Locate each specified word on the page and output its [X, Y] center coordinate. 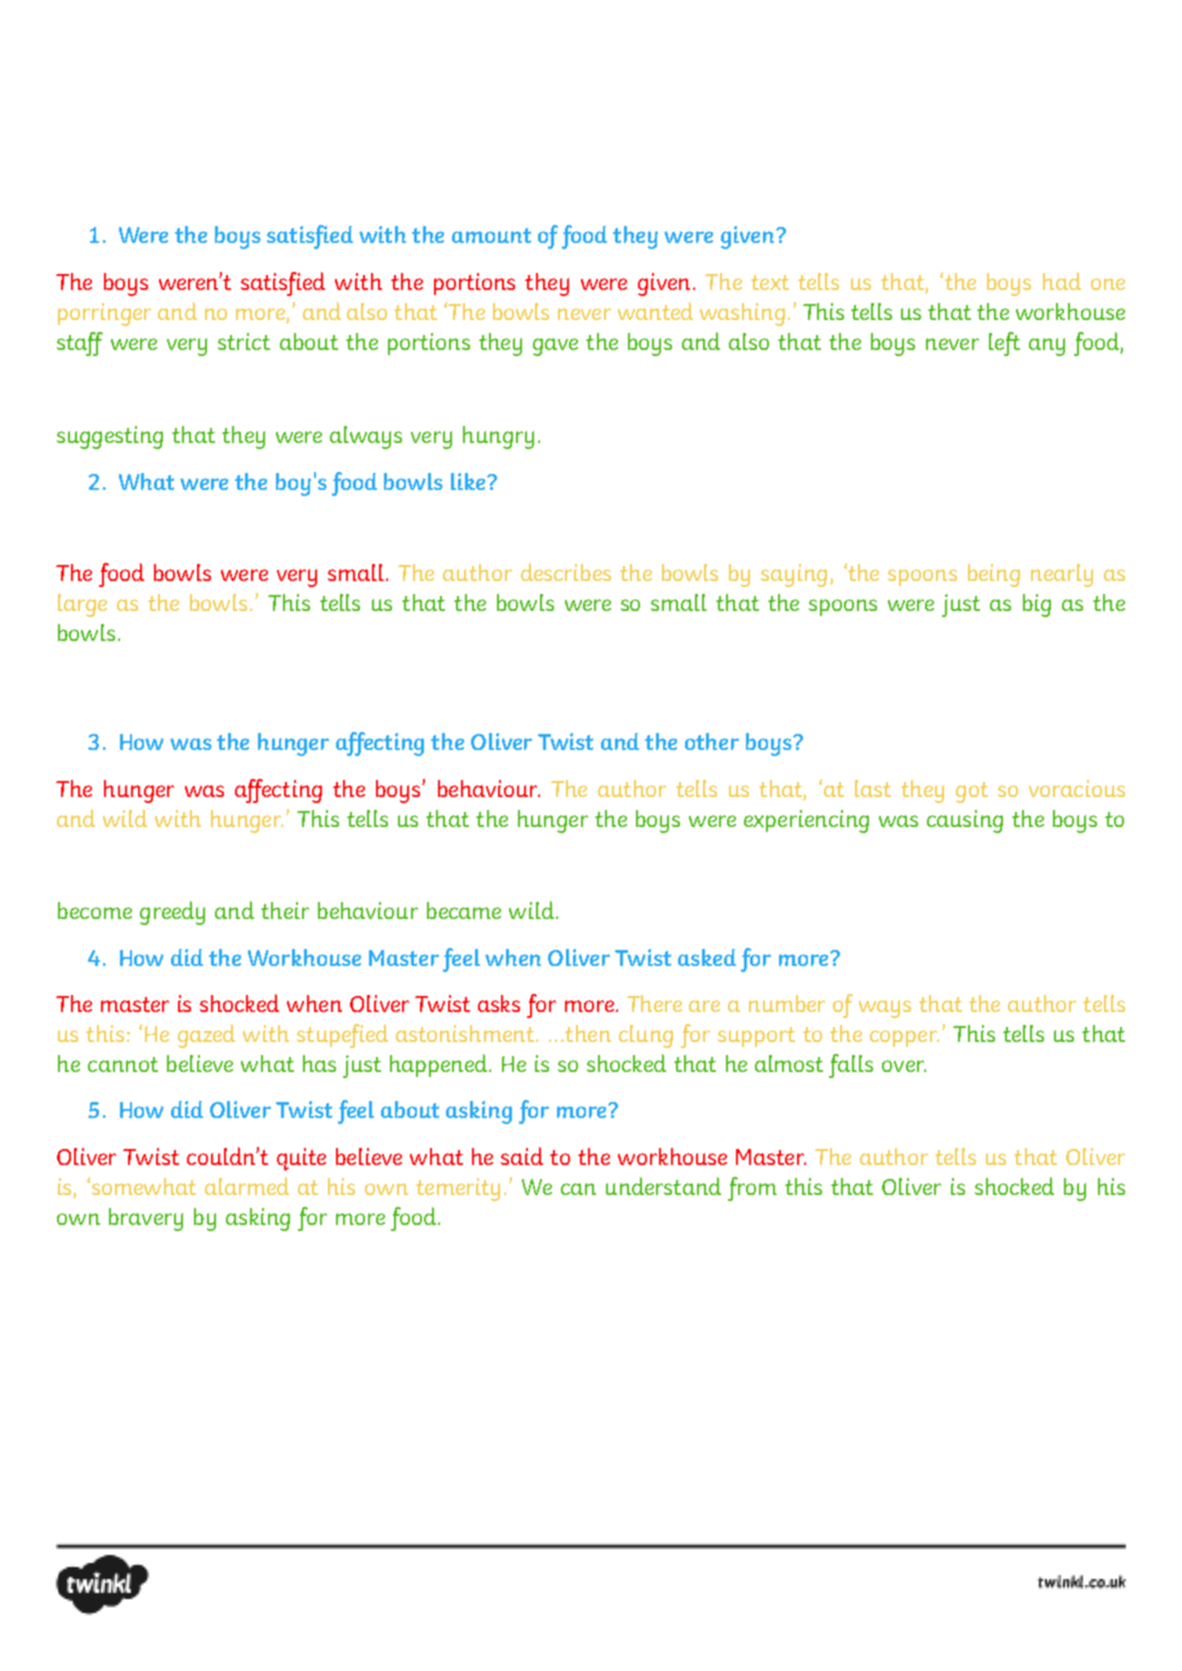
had [1062, 281]
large [82, 605]
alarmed [247, 1186]
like [469, 481]
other [712, 741]
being [994, 575]
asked [707, 957]
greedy [172, 913]
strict [244, 341]
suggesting [110, 437]
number [787, 1003]
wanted [655, 311]
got [972, 792]
